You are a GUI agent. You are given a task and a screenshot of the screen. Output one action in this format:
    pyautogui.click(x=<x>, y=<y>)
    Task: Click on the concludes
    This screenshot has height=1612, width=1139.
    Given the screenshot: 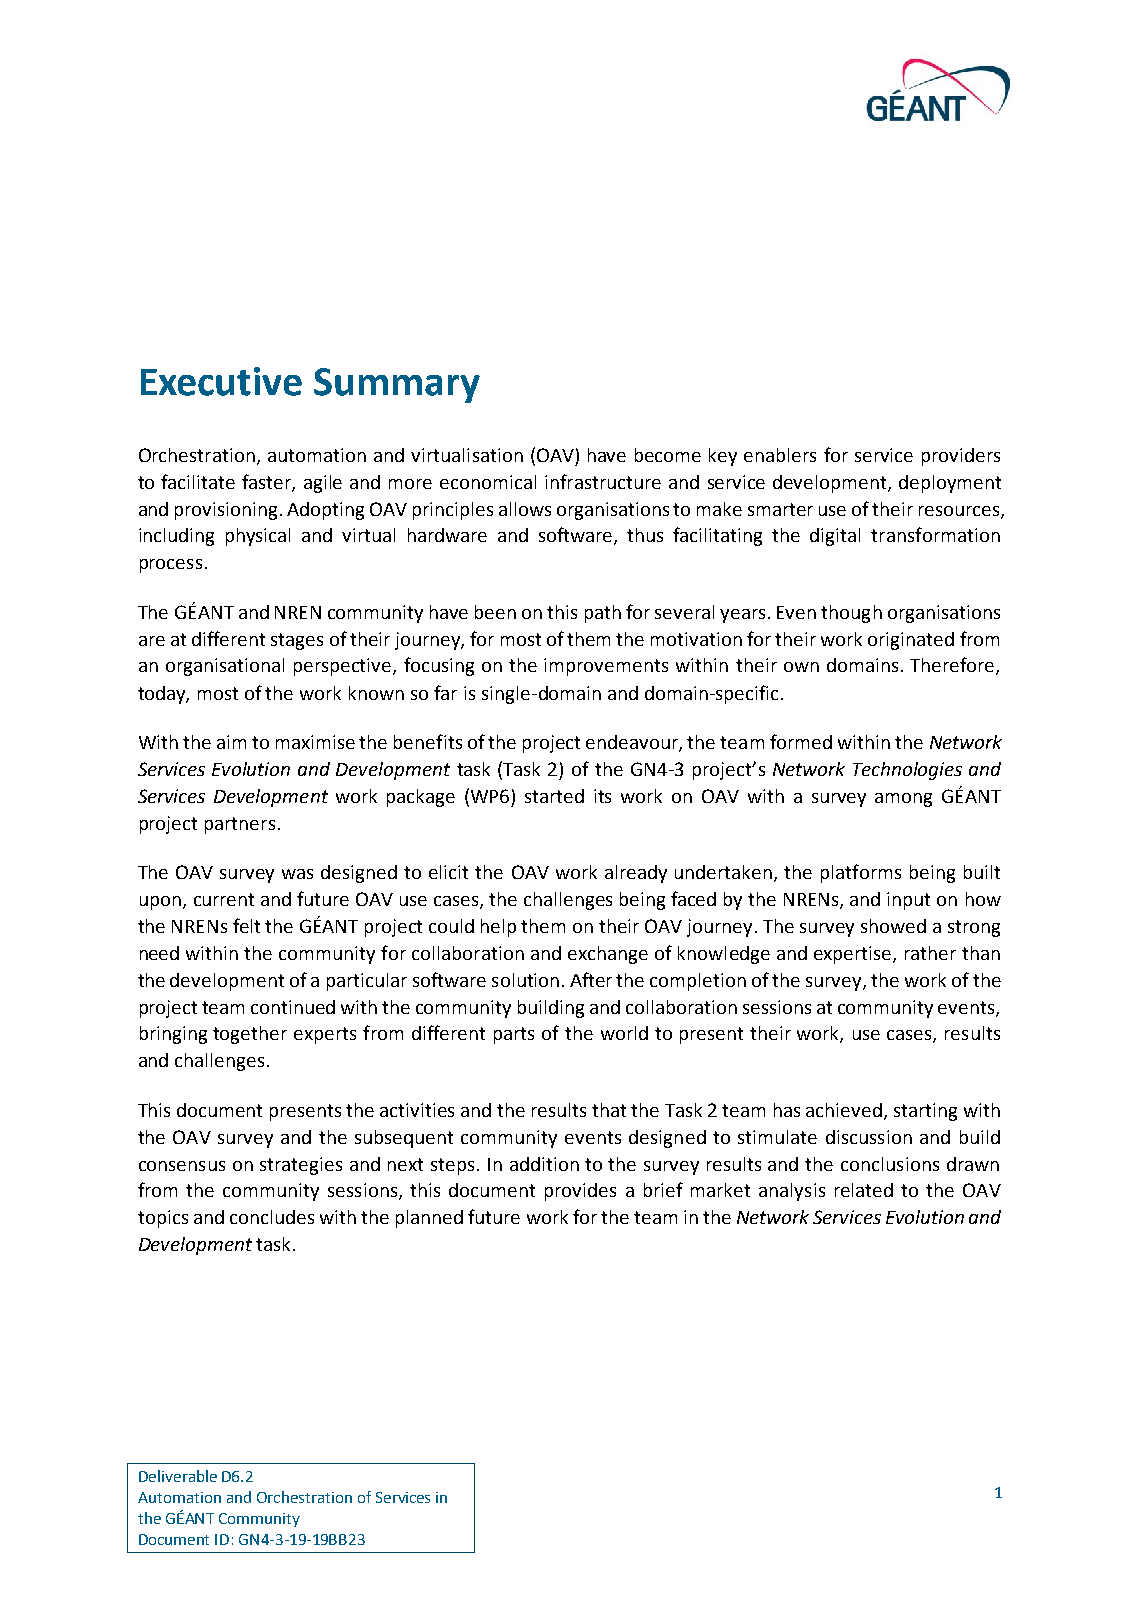 What is the action you would take?
    pyautogui.click(x=272, y=1217)
